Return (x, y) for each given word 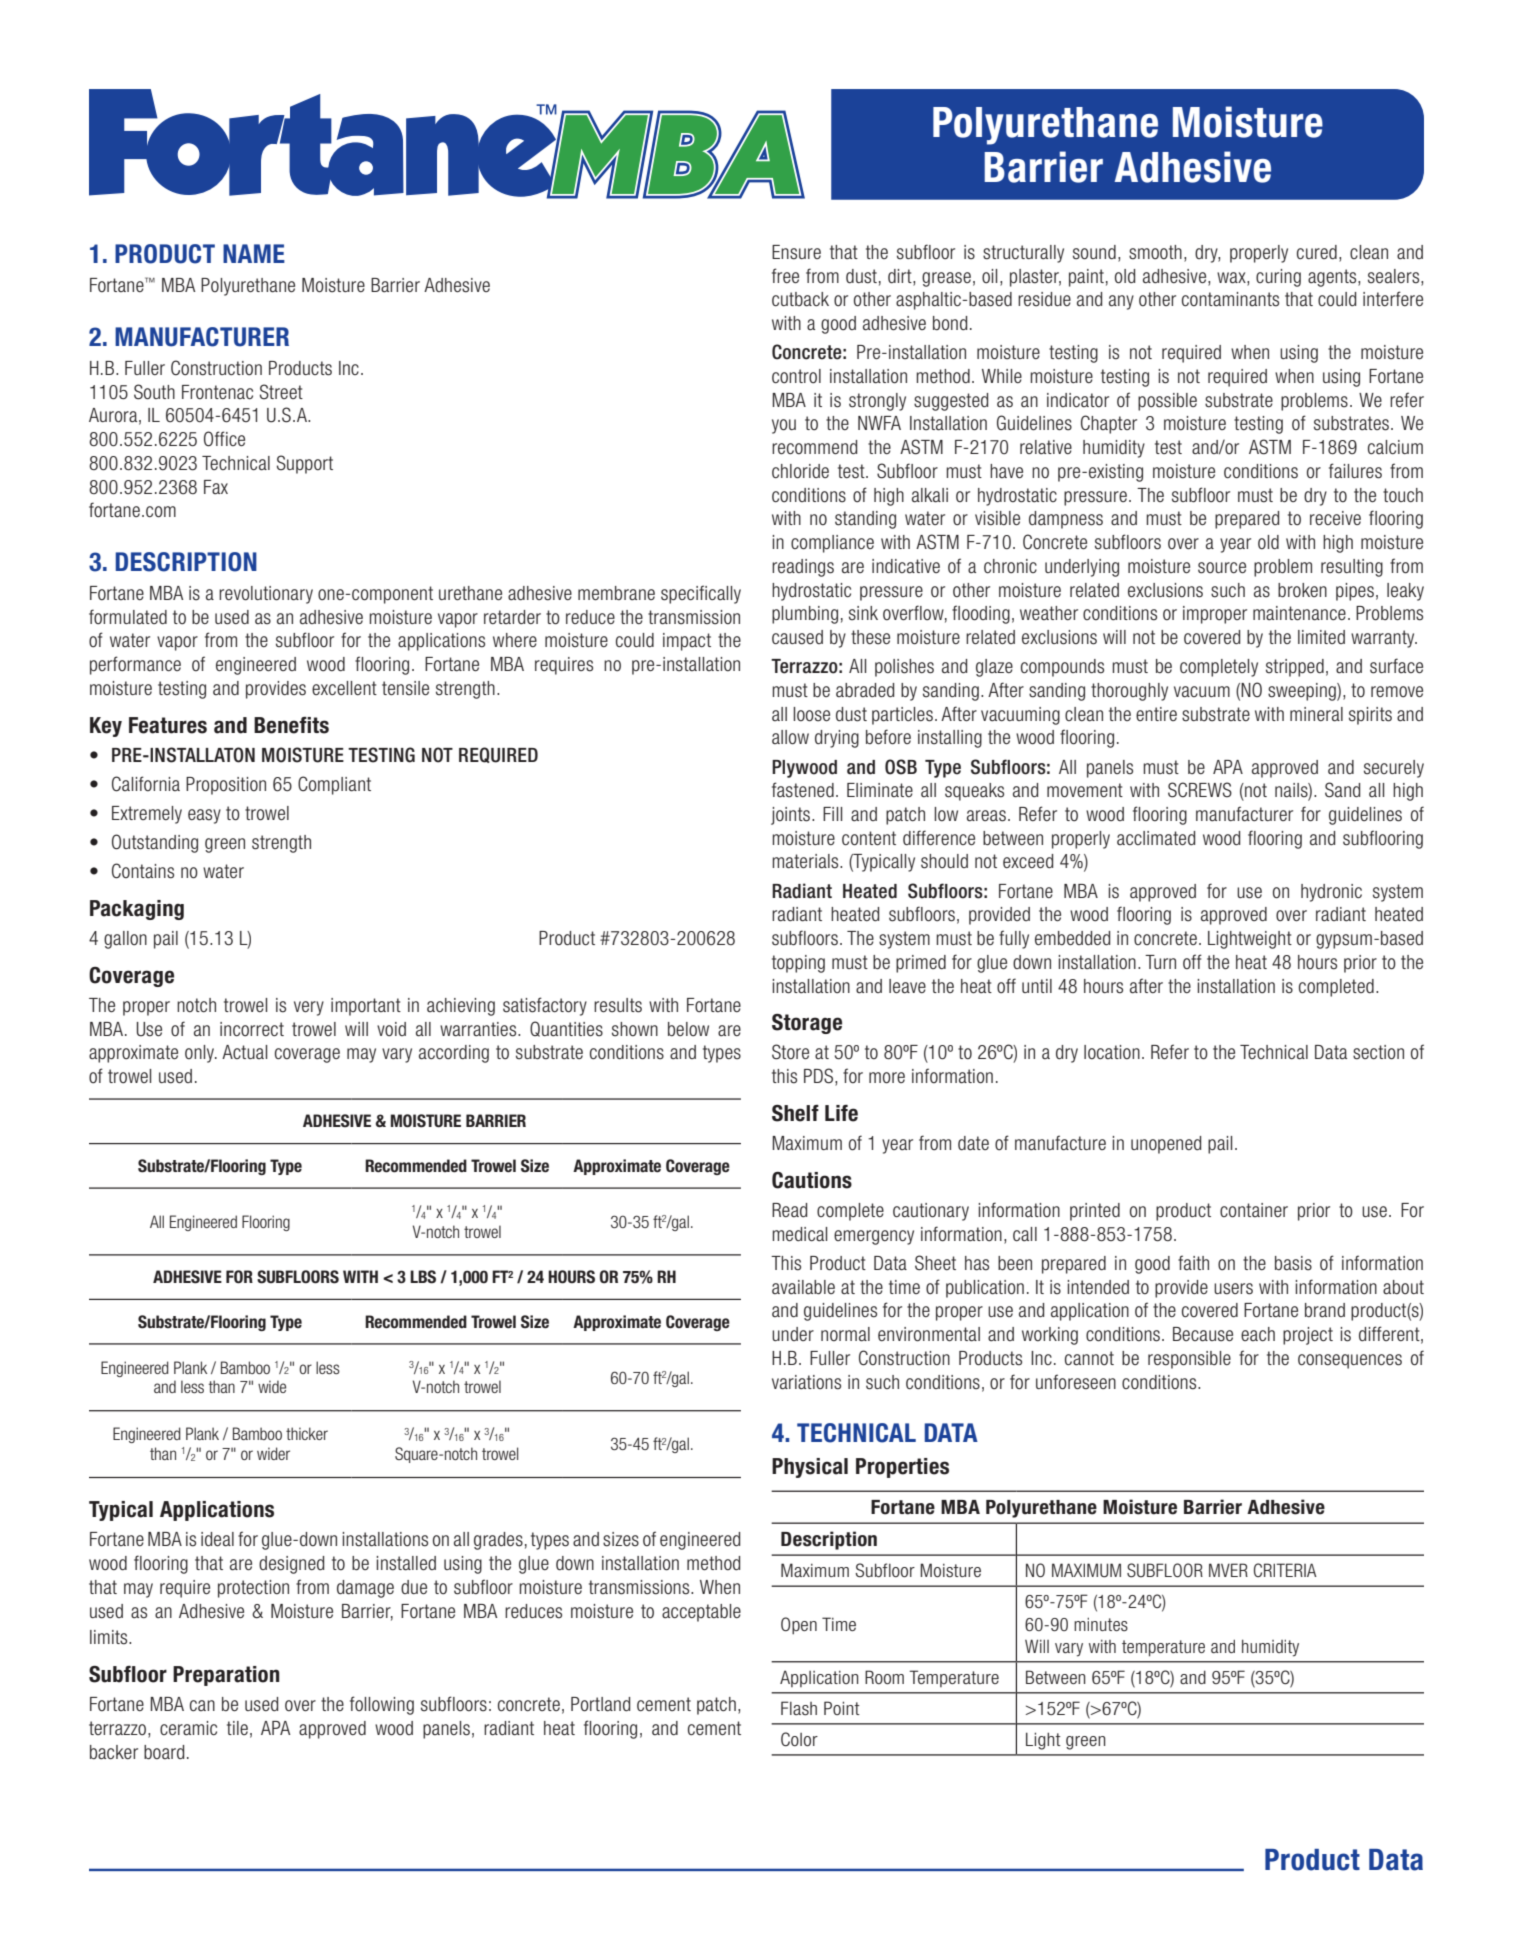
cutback (800, 299)
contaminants (1230, 299)
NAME (254, 253)
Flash (799, 1708)
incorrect (252, 1029)
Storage (807, 1024)
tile (237, 1728)
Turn (1160, 962)
